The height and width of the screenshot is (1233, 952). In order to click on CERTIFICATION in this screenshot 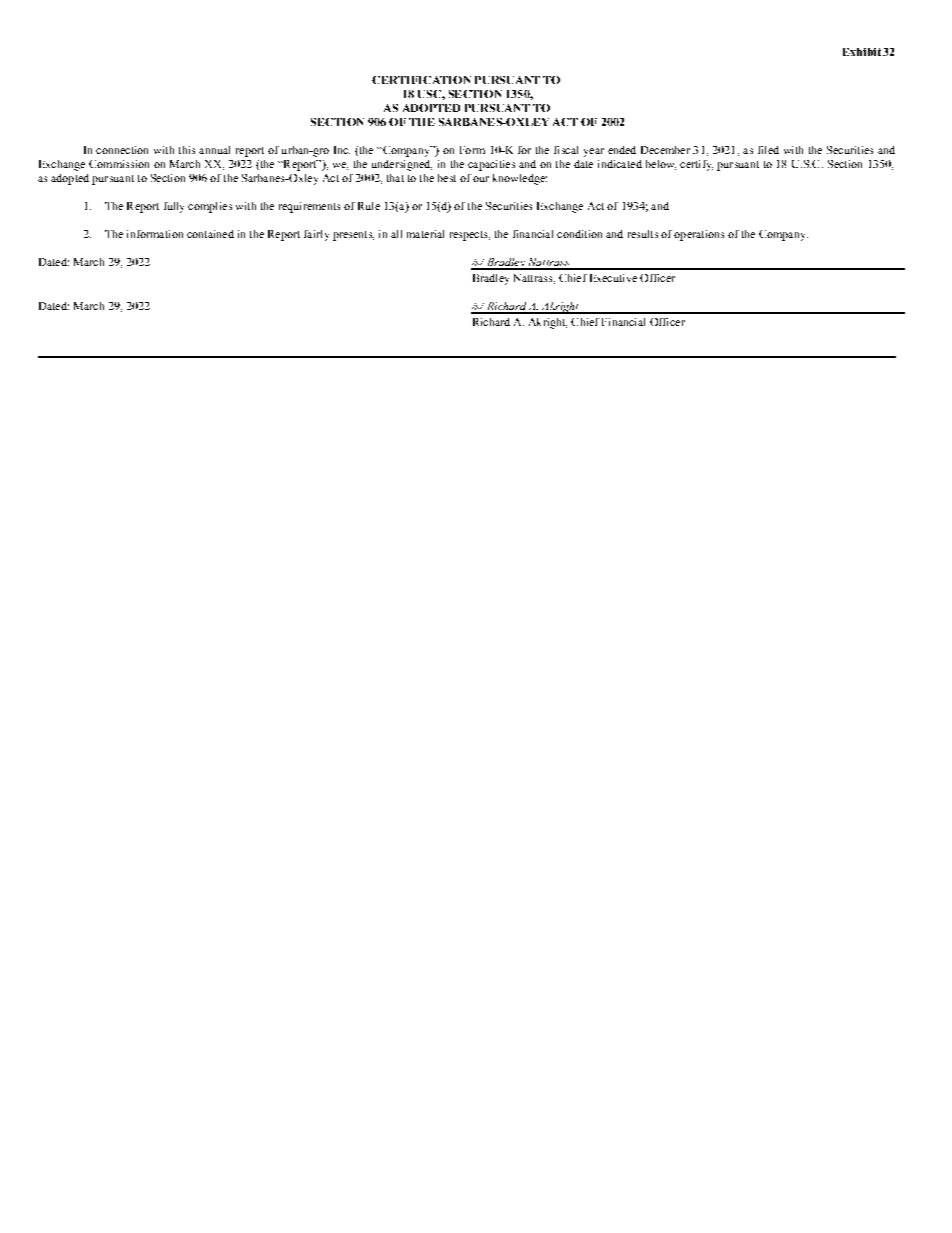, I will do `click(421, 80)`.
